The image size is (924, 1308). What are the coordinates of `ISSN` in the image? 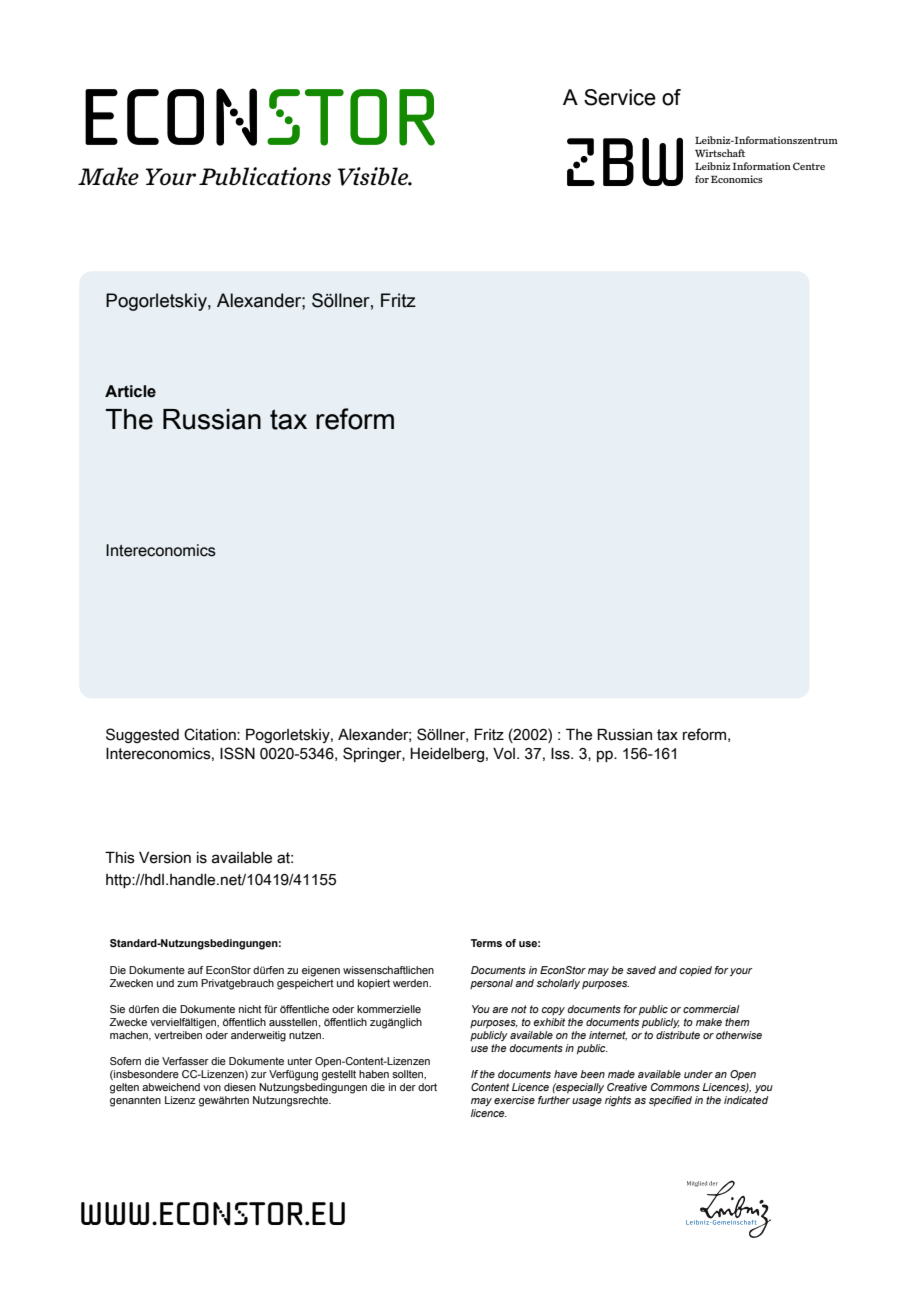 It's located at (237, 753).
